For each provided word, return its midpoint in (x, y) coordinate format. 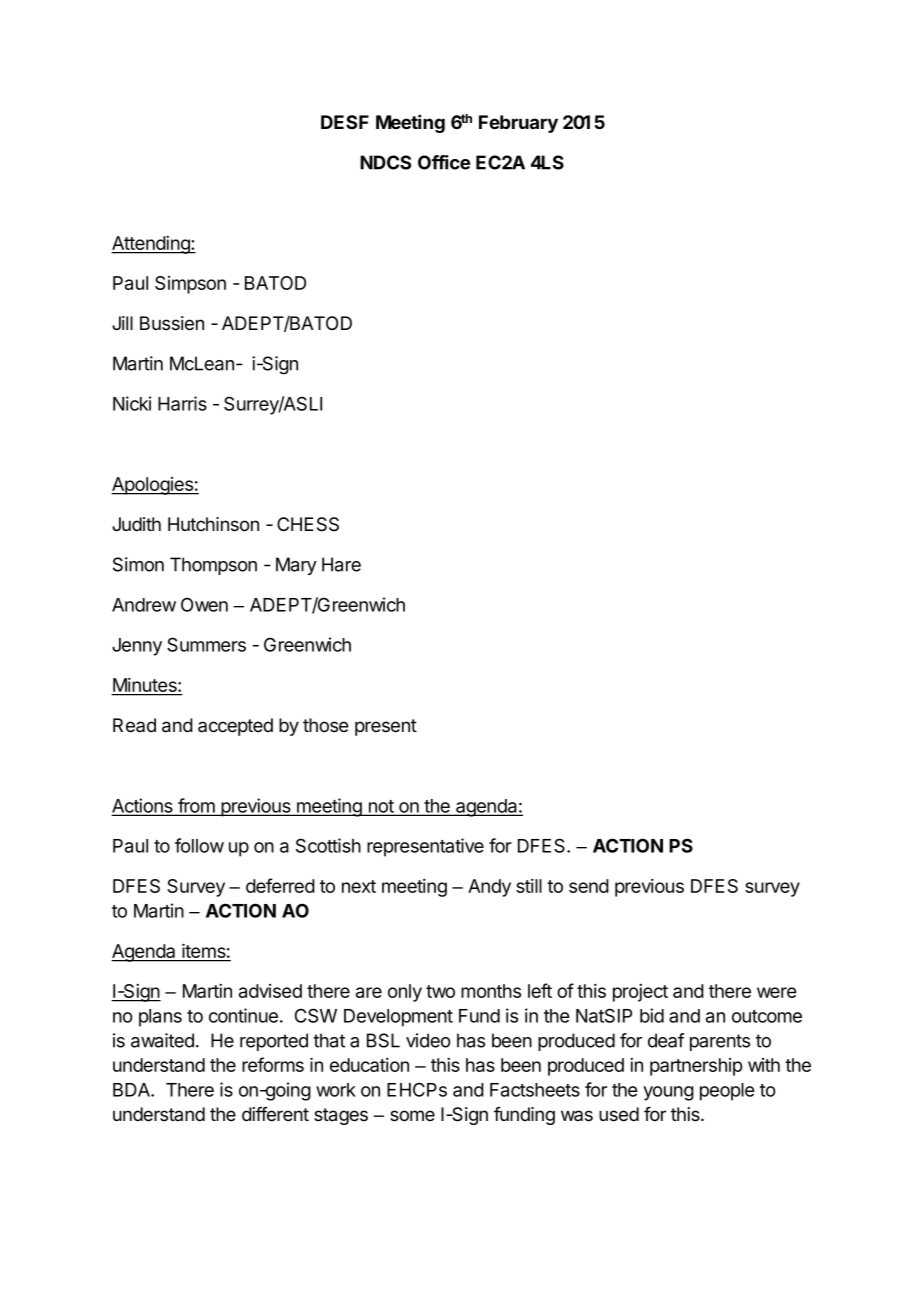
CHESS (308, 524)
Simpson (190, 285)
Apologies (153, 486)
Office (444, 162)
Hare (341, 564)
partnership (696, 1067)
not (381, 807)
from (196, 806)
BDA (132, 1090)
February (518, 124)
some (412, 1116)
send (589, 886)
